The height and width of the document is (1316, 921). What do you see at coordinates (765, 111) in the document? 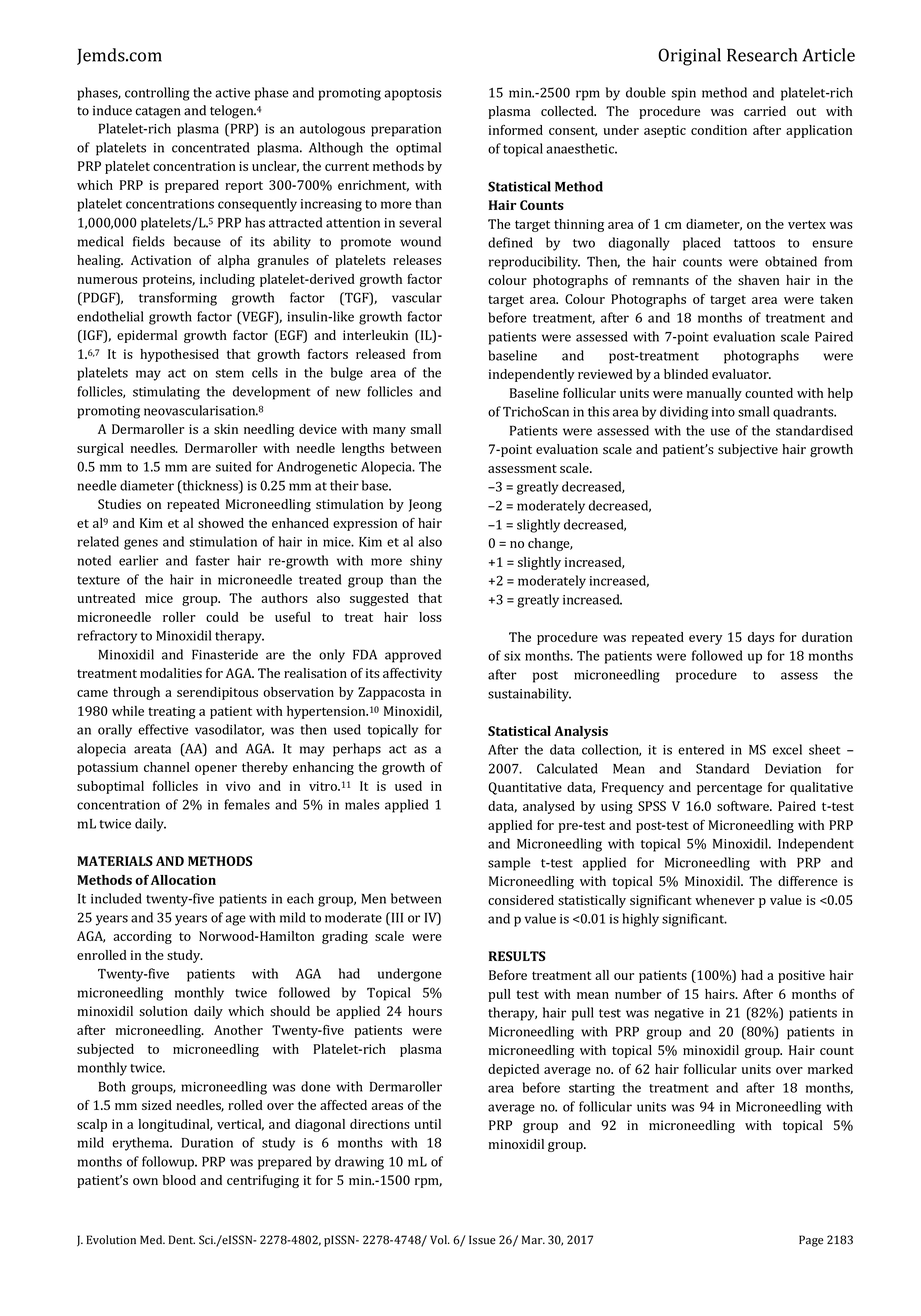
I see `carried` at bounding box center [765, 111].
